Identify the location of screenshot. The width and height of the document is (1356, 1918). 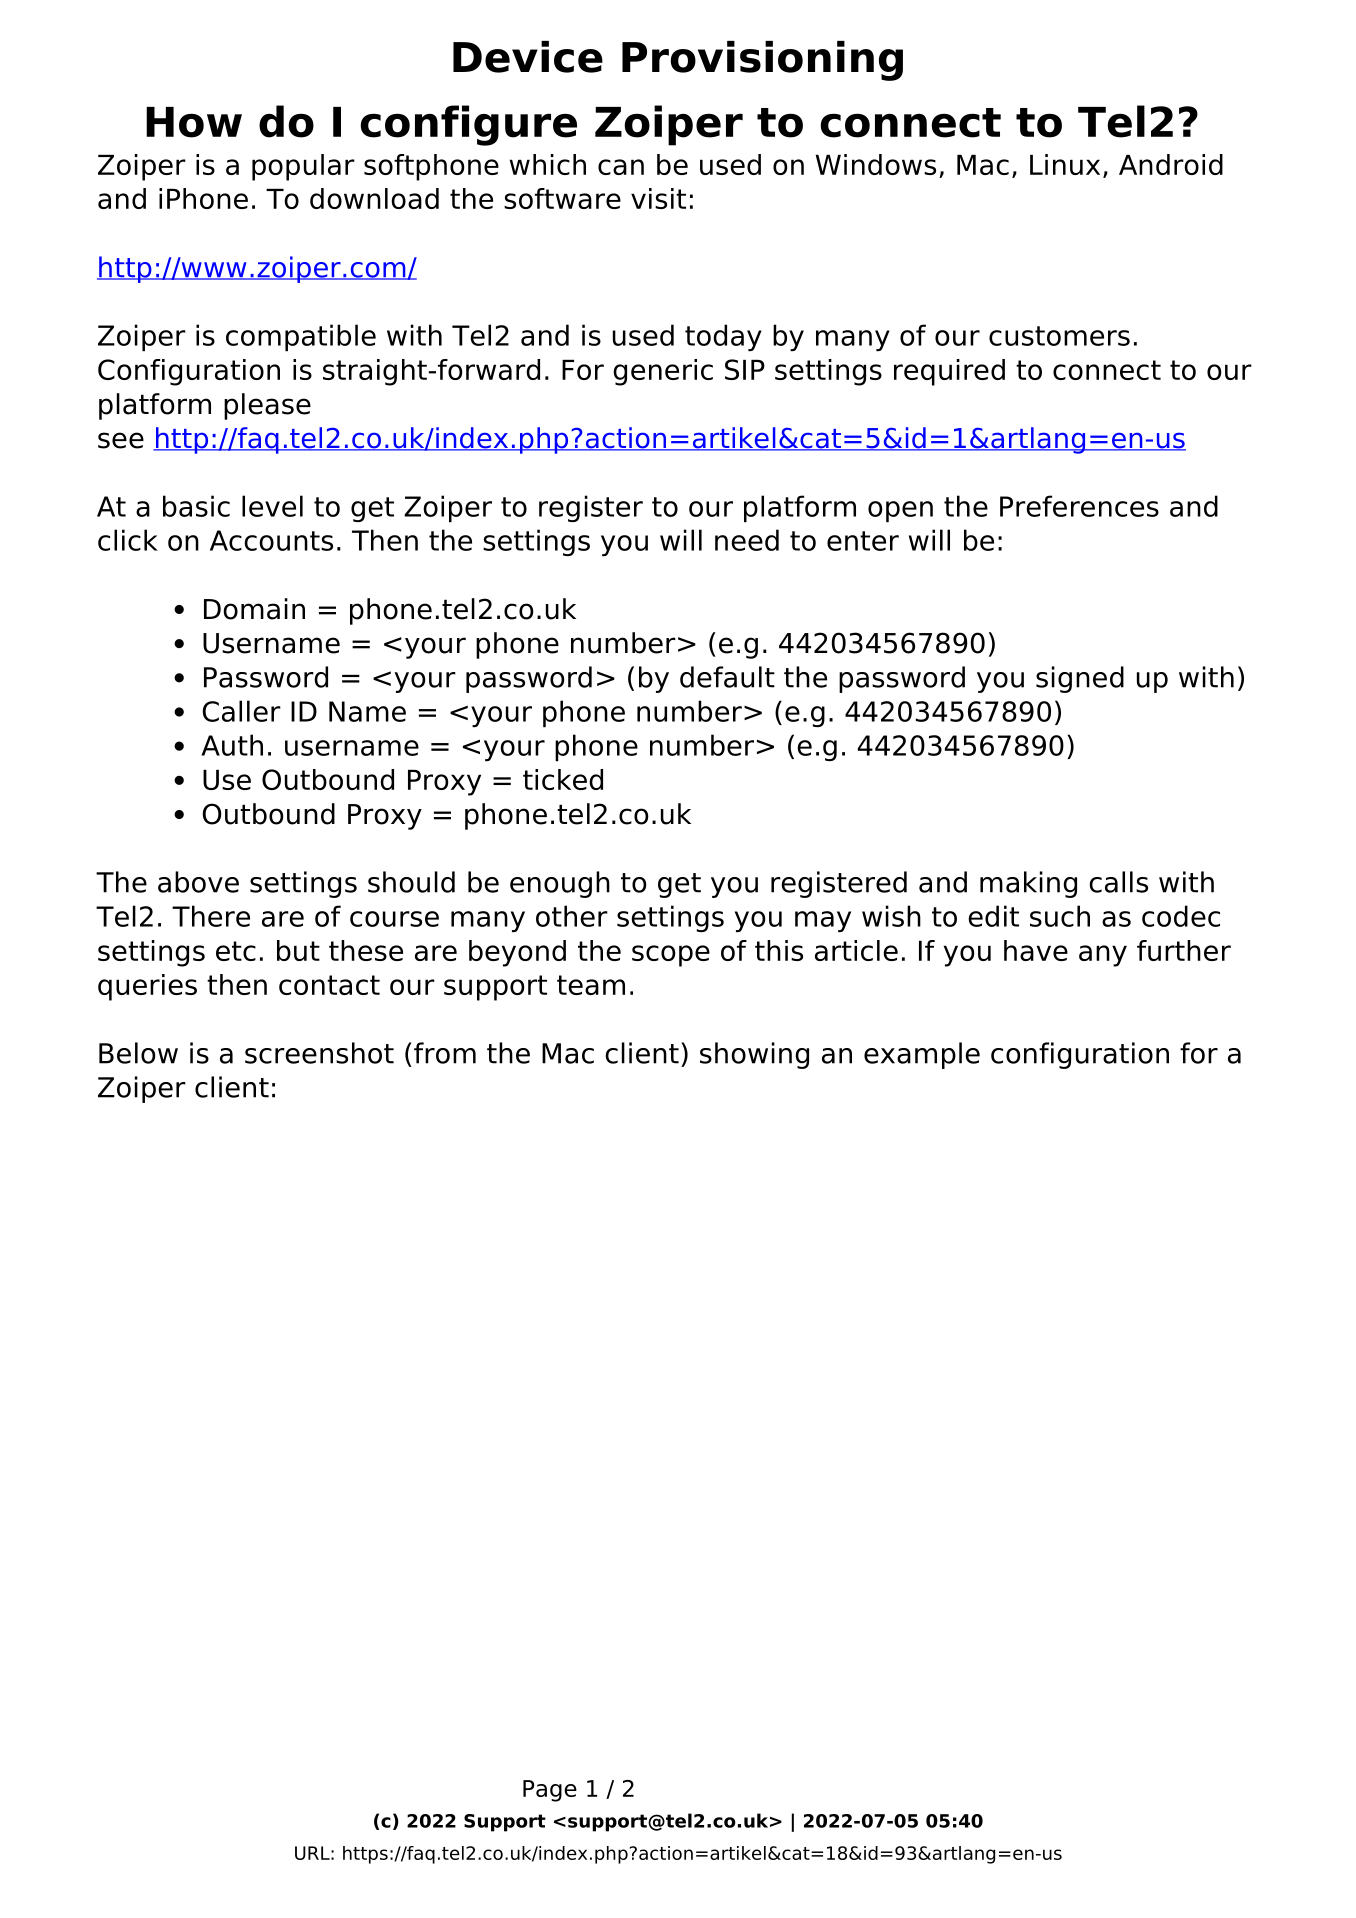
(319, 1053).
